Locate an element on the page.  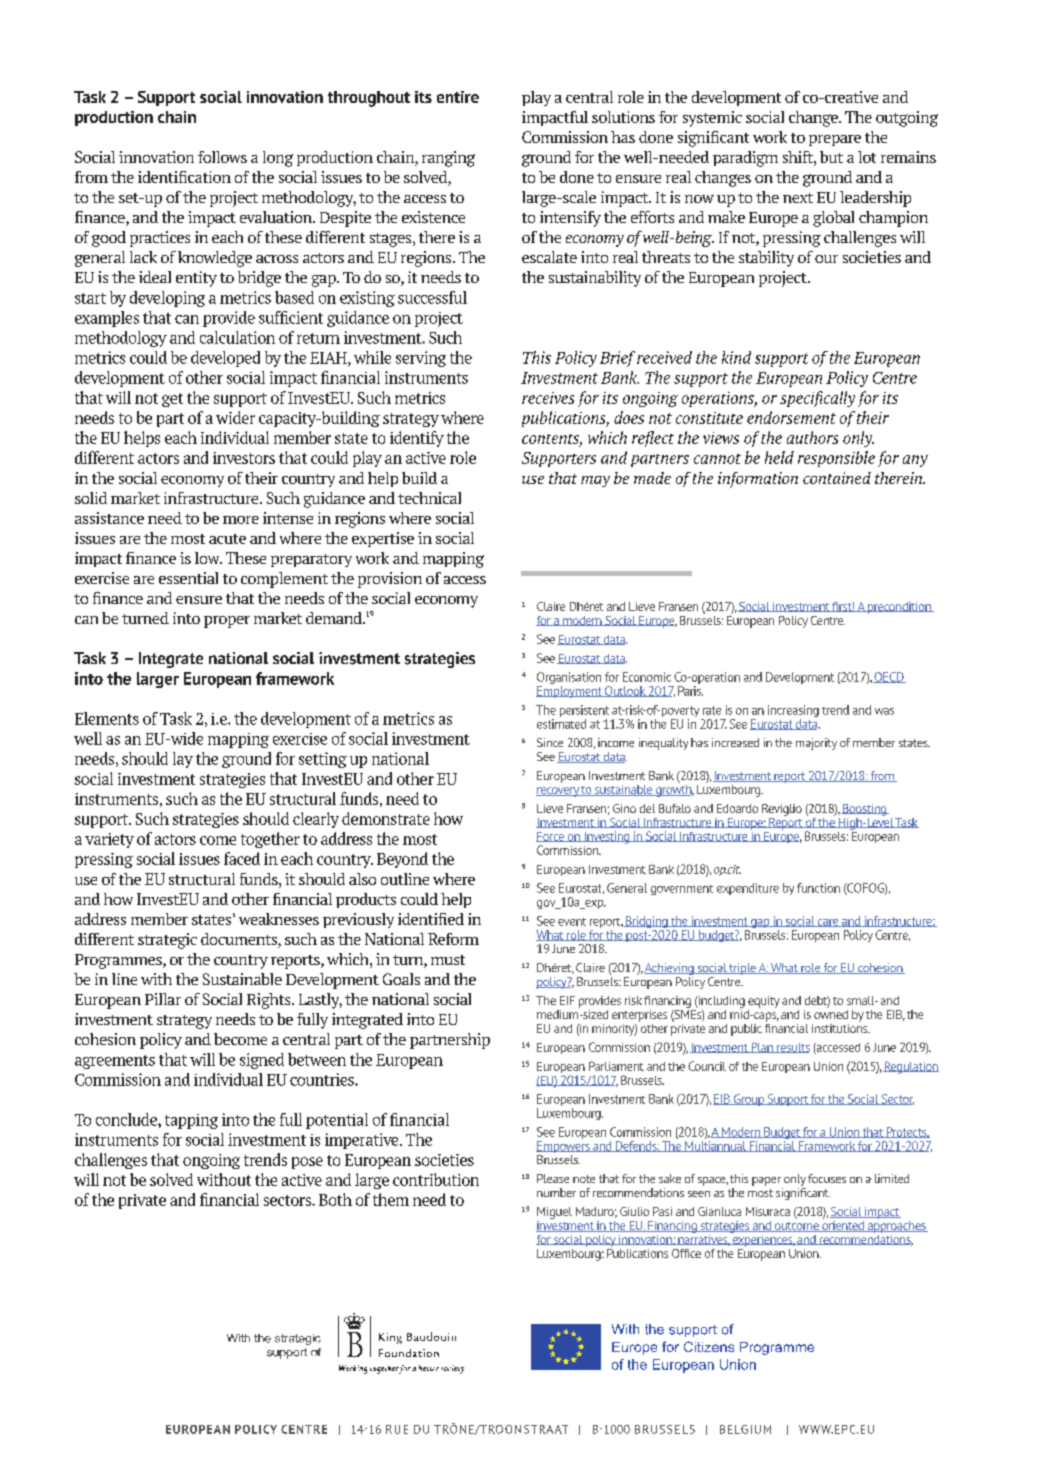
prepare is located at coordinates (835, 140).
